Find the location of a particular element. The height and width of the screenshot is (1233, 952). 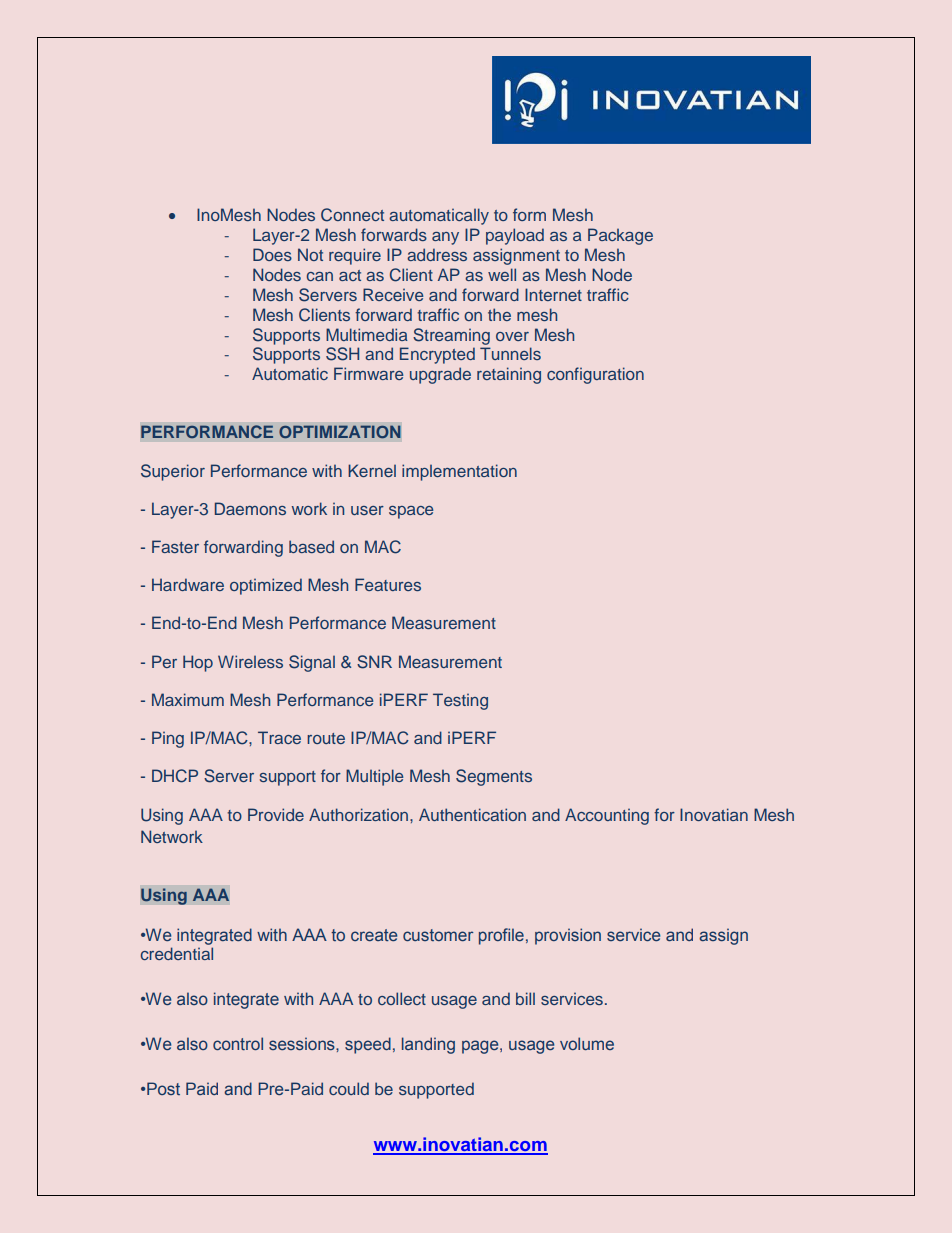

payload is located at coordinates (515, 236).
